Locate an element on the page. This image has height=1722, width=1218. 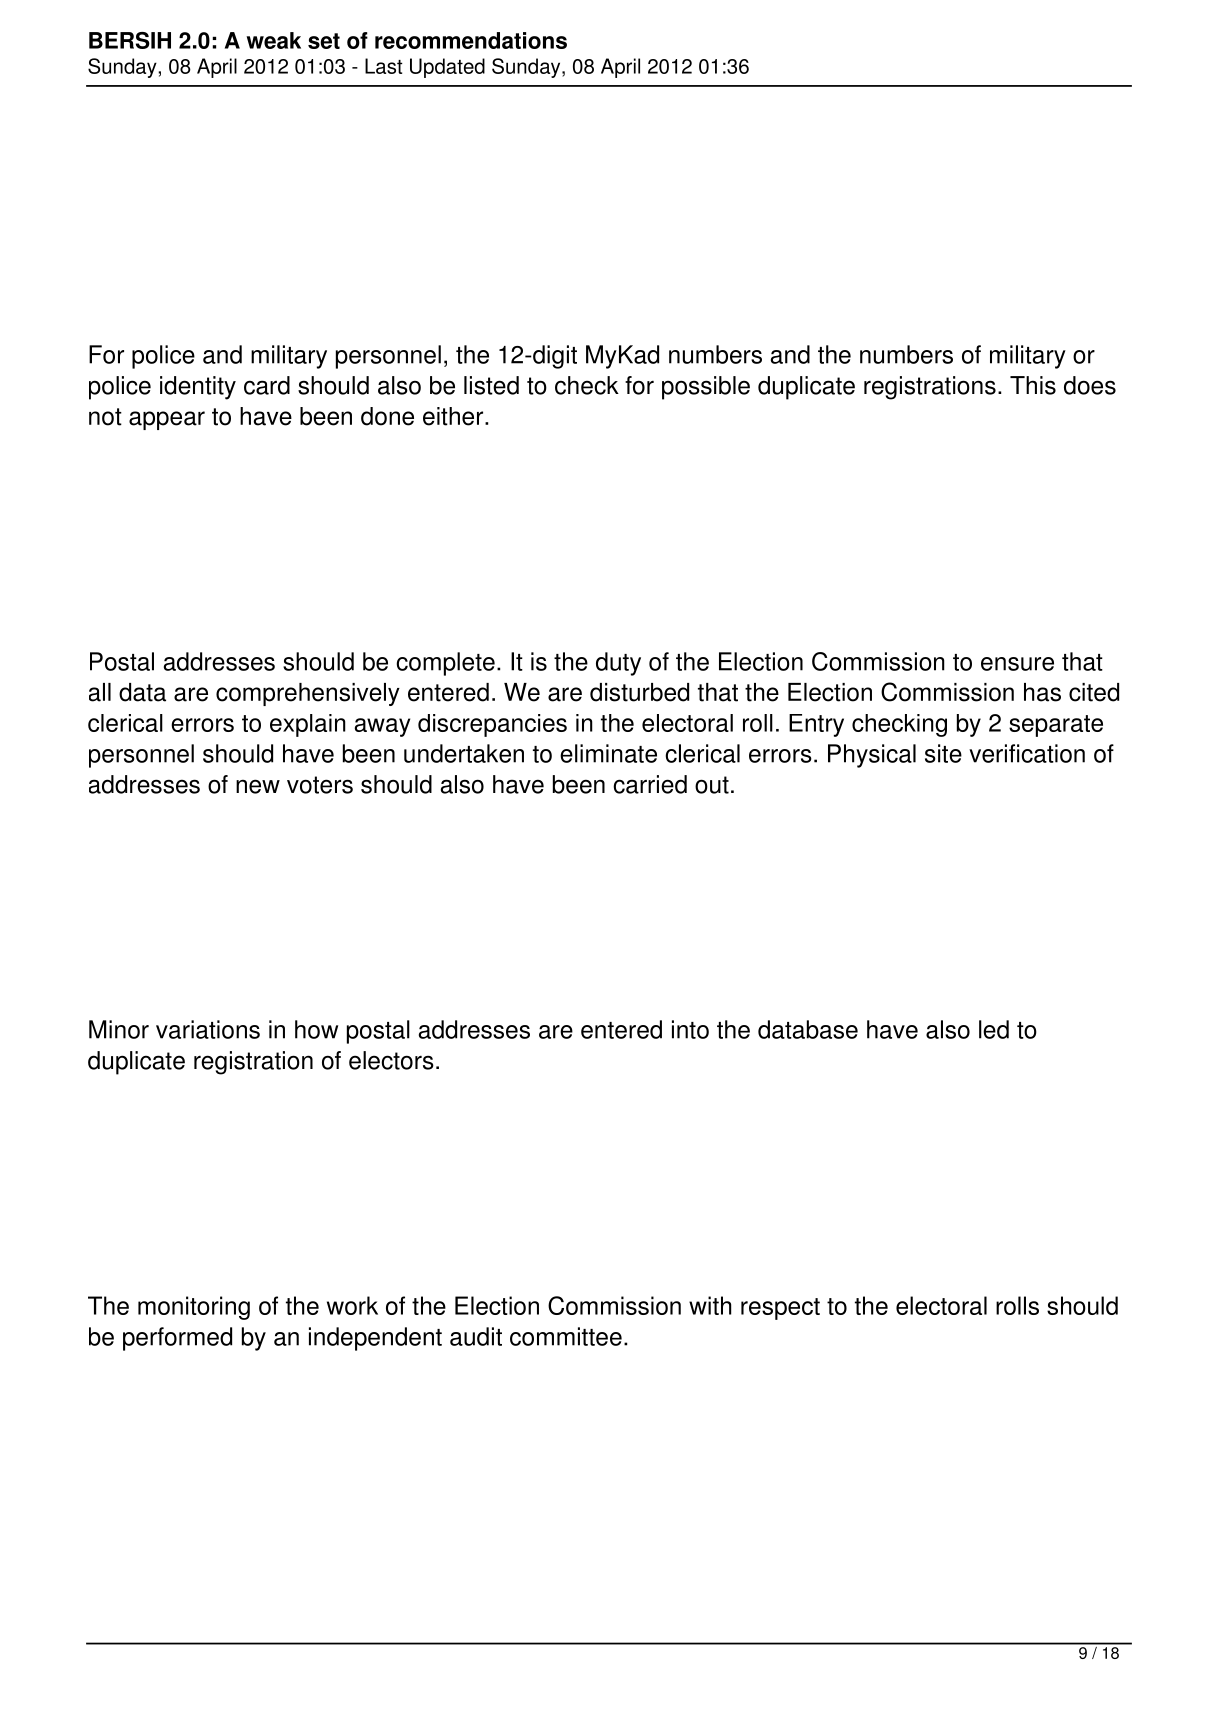
recommendations is located at coordinates (471, 40).
